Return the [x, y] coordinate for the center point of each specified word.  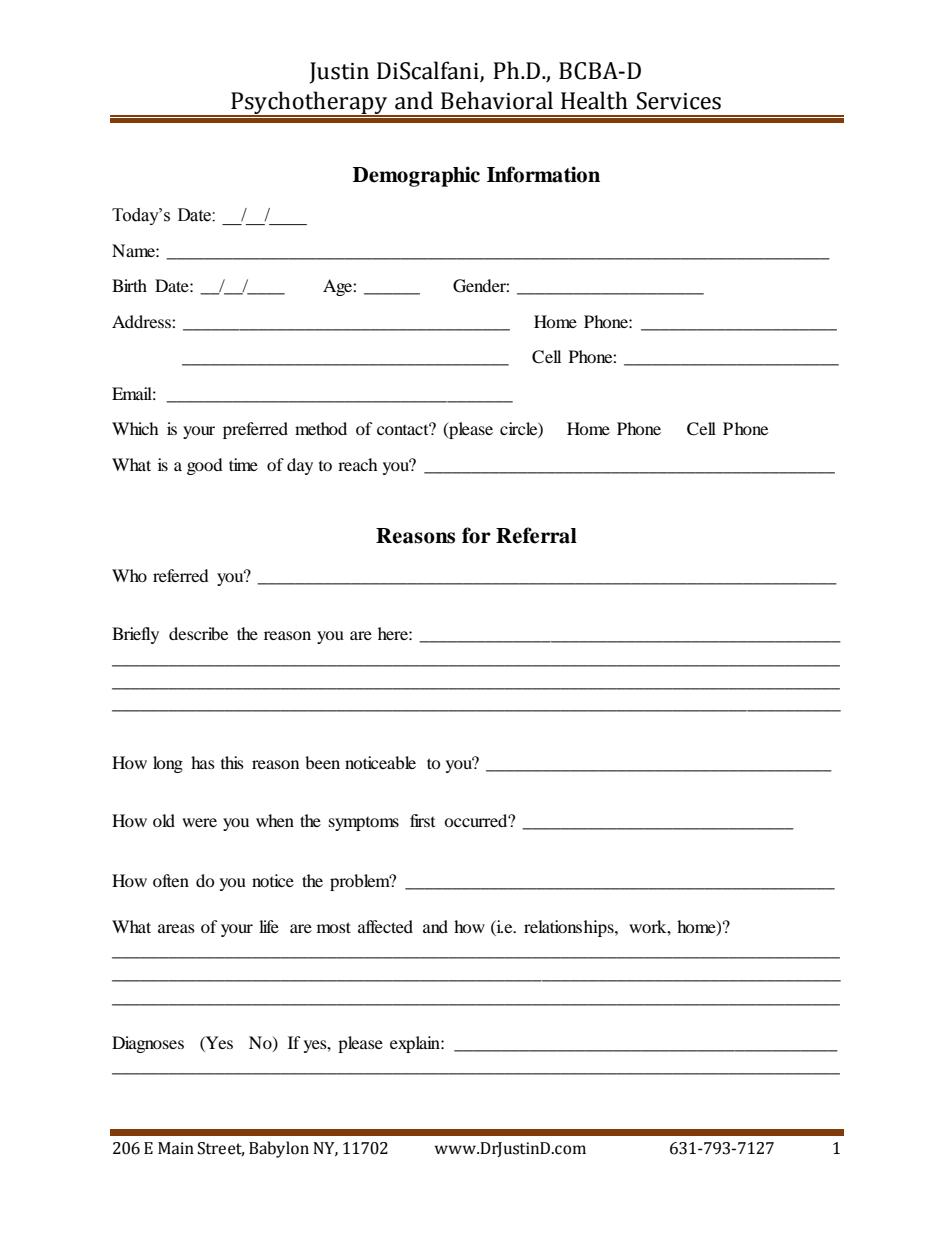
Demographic [416, 176]
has [203, 762]
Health [594, 100]
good [205, 466]
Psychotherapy [309, 103]
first [422, 820]
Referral [536, 535]
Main [176, 1148]
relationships [570, 928]
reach [358, 464]
